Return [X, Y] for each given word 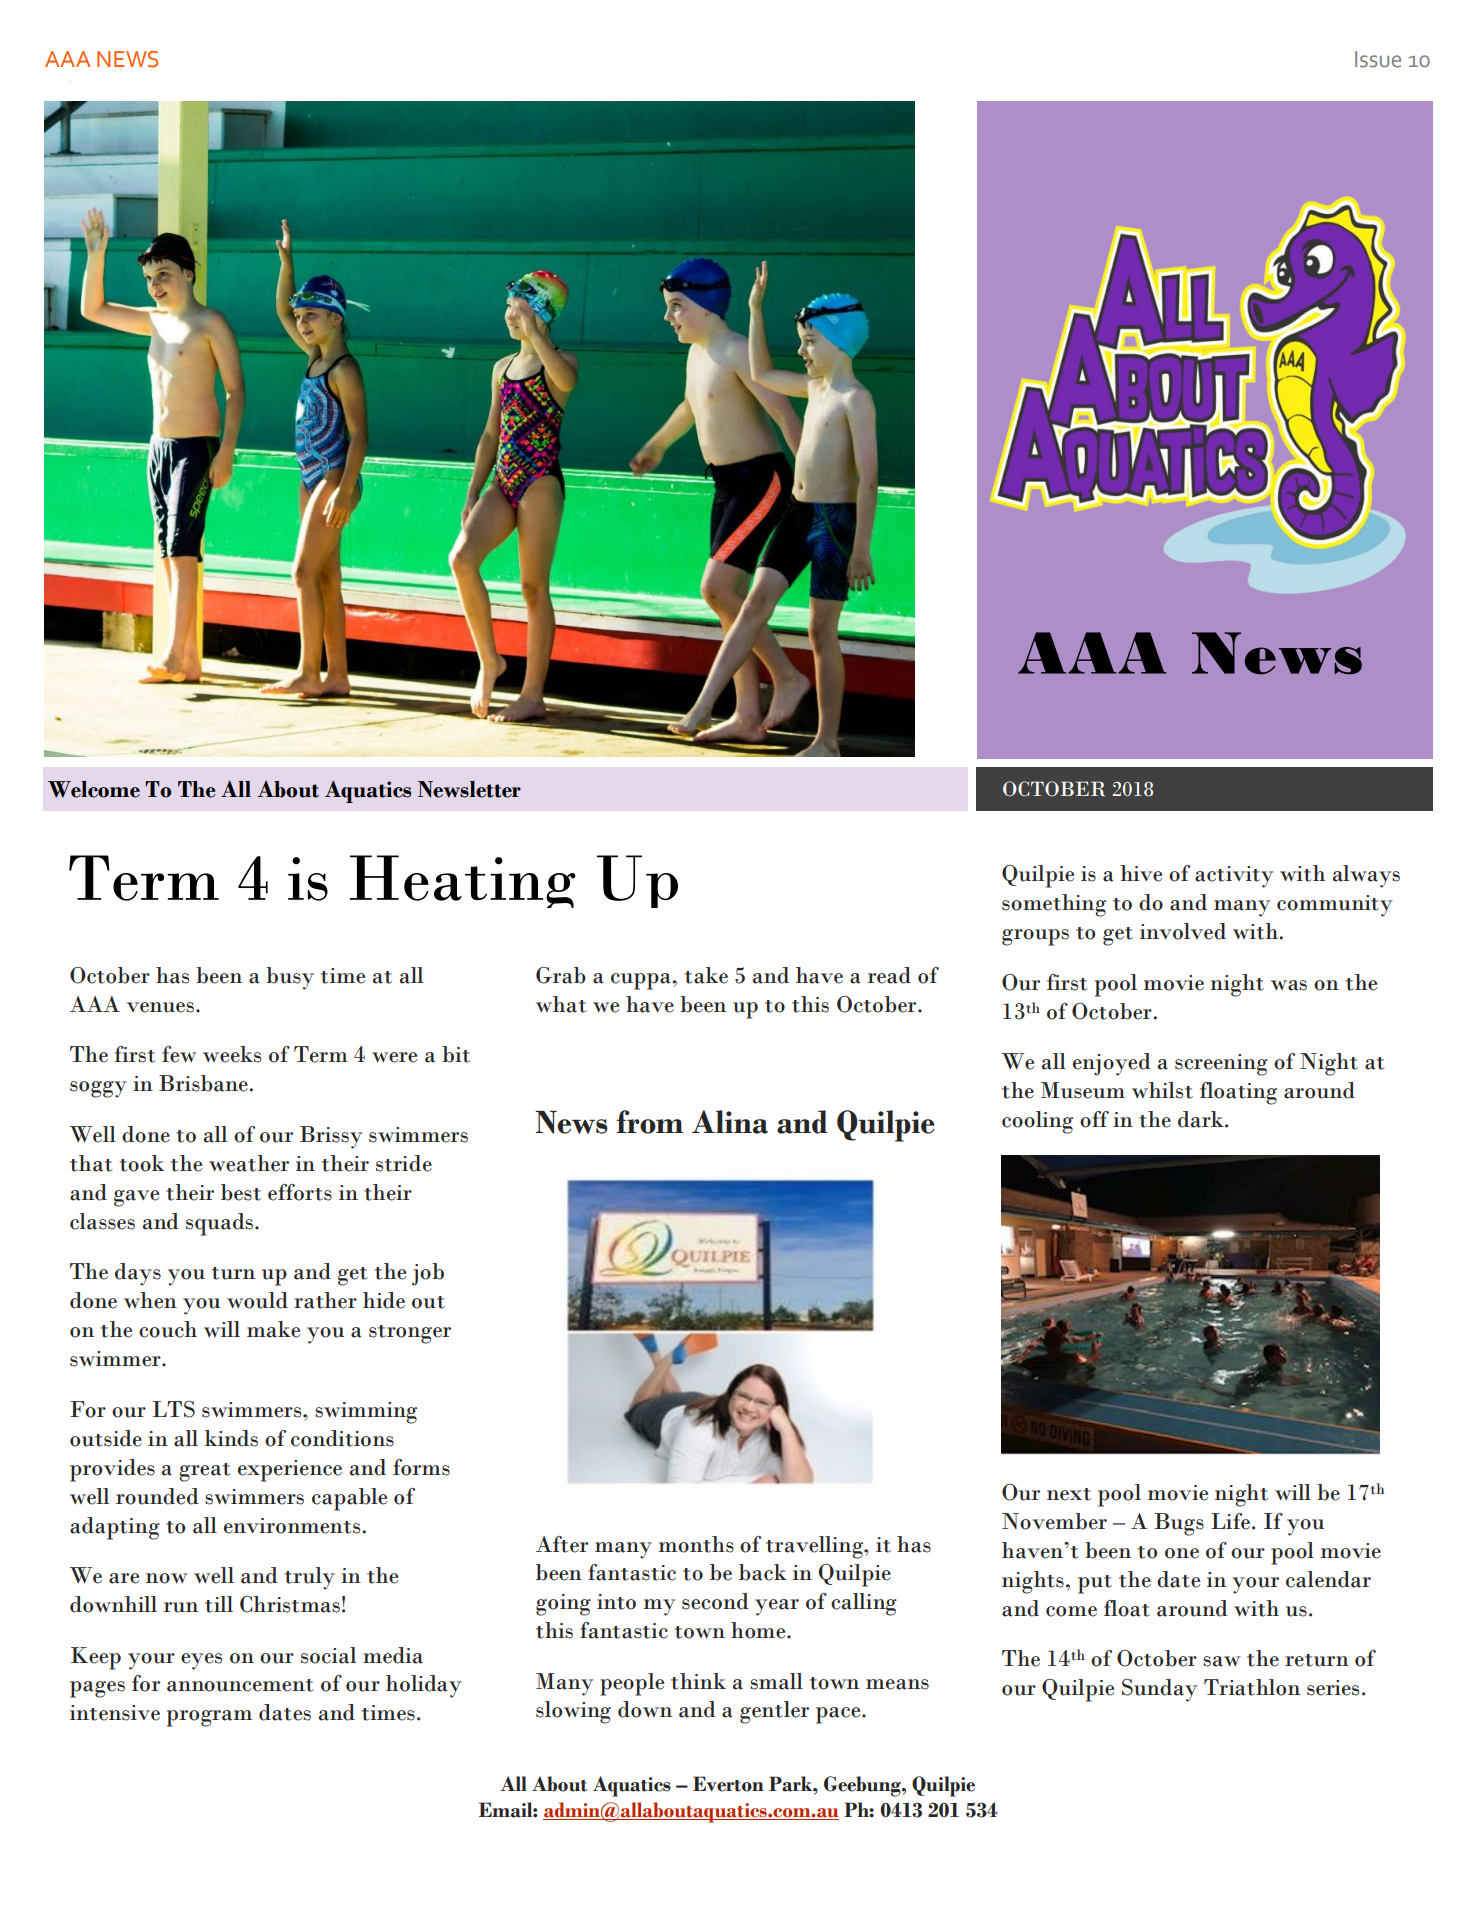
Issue [1378, 59]
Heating [463, 881]
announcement [240, 1685]
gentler [774, 1712]
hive [1141, 873]
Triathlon [1252, 1687]
